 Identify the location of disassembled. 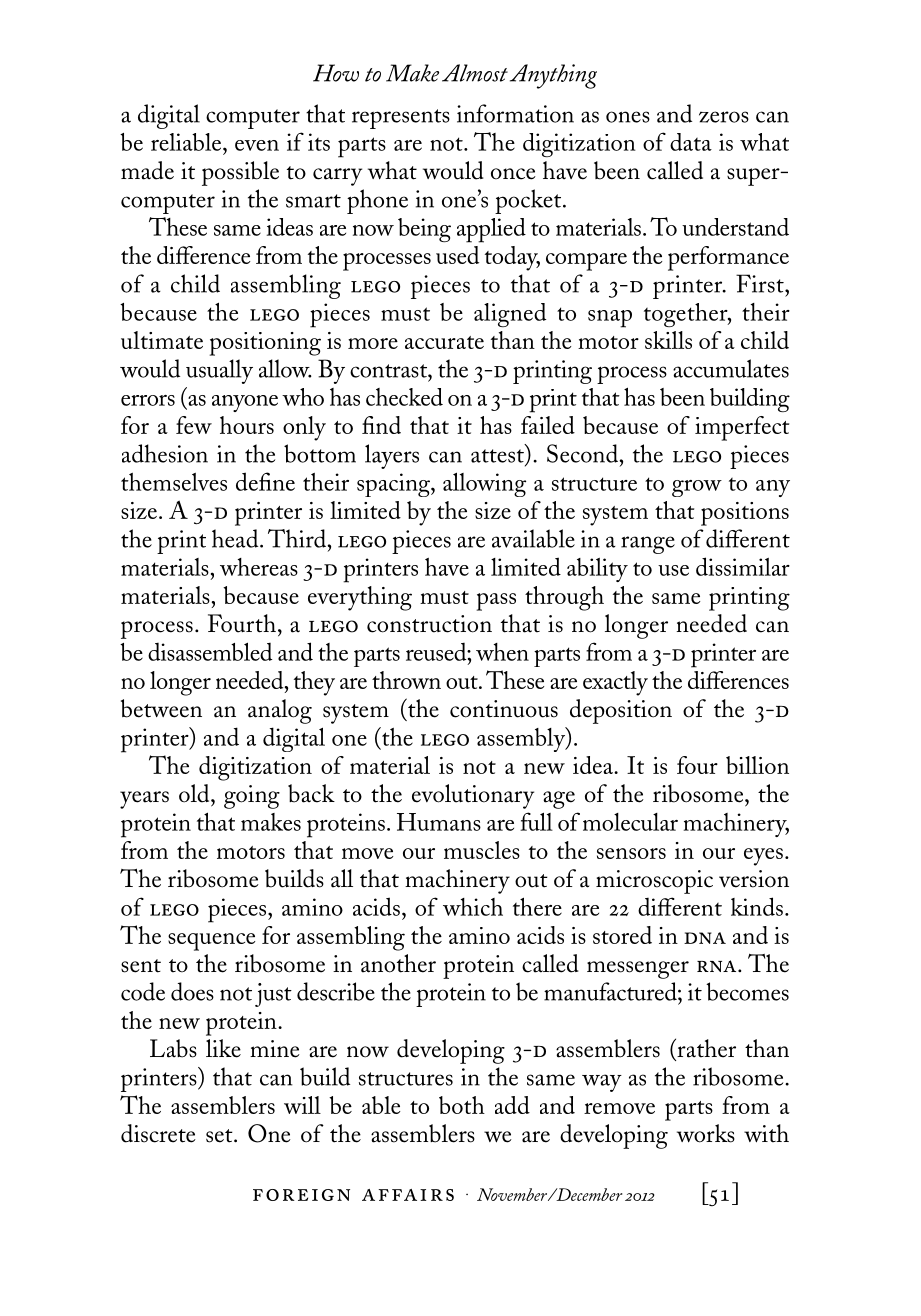
(210, 651).
